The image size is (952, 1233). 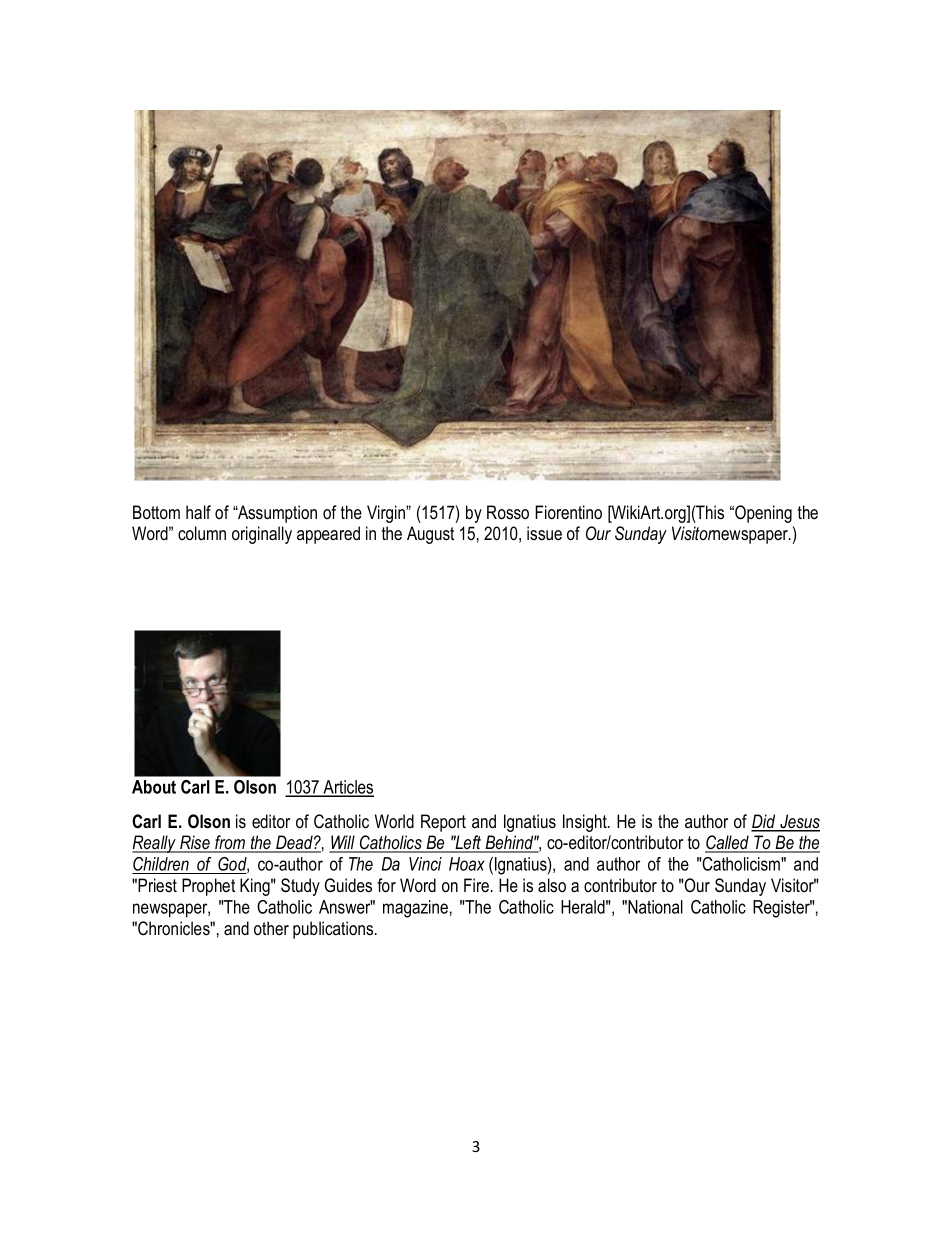 What do you see at coordinates (347, 788) in the image?
I see `Articles` at bounding box center [347, 788].
